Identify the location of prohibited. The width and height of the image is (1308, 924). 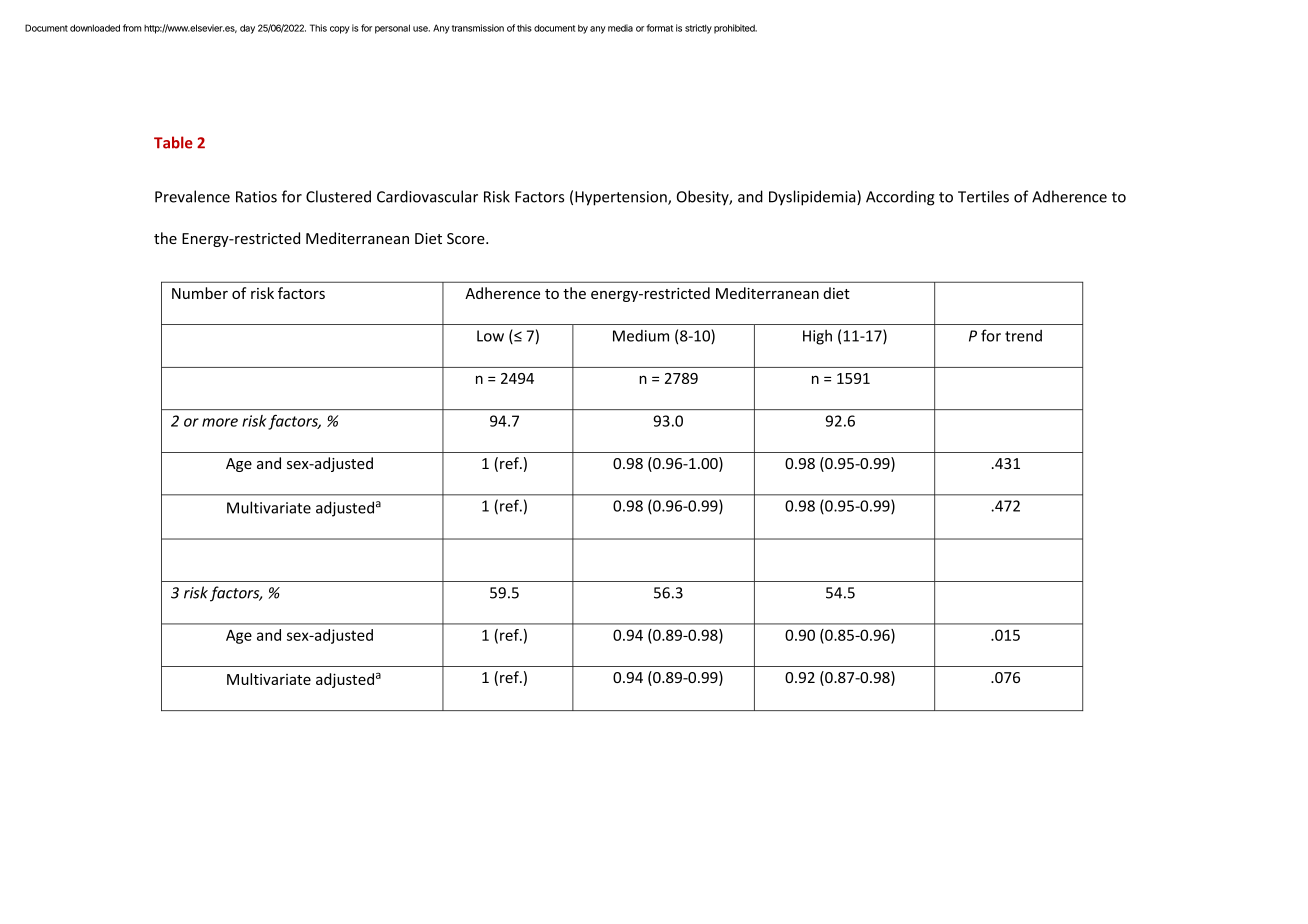
(735, 29).
